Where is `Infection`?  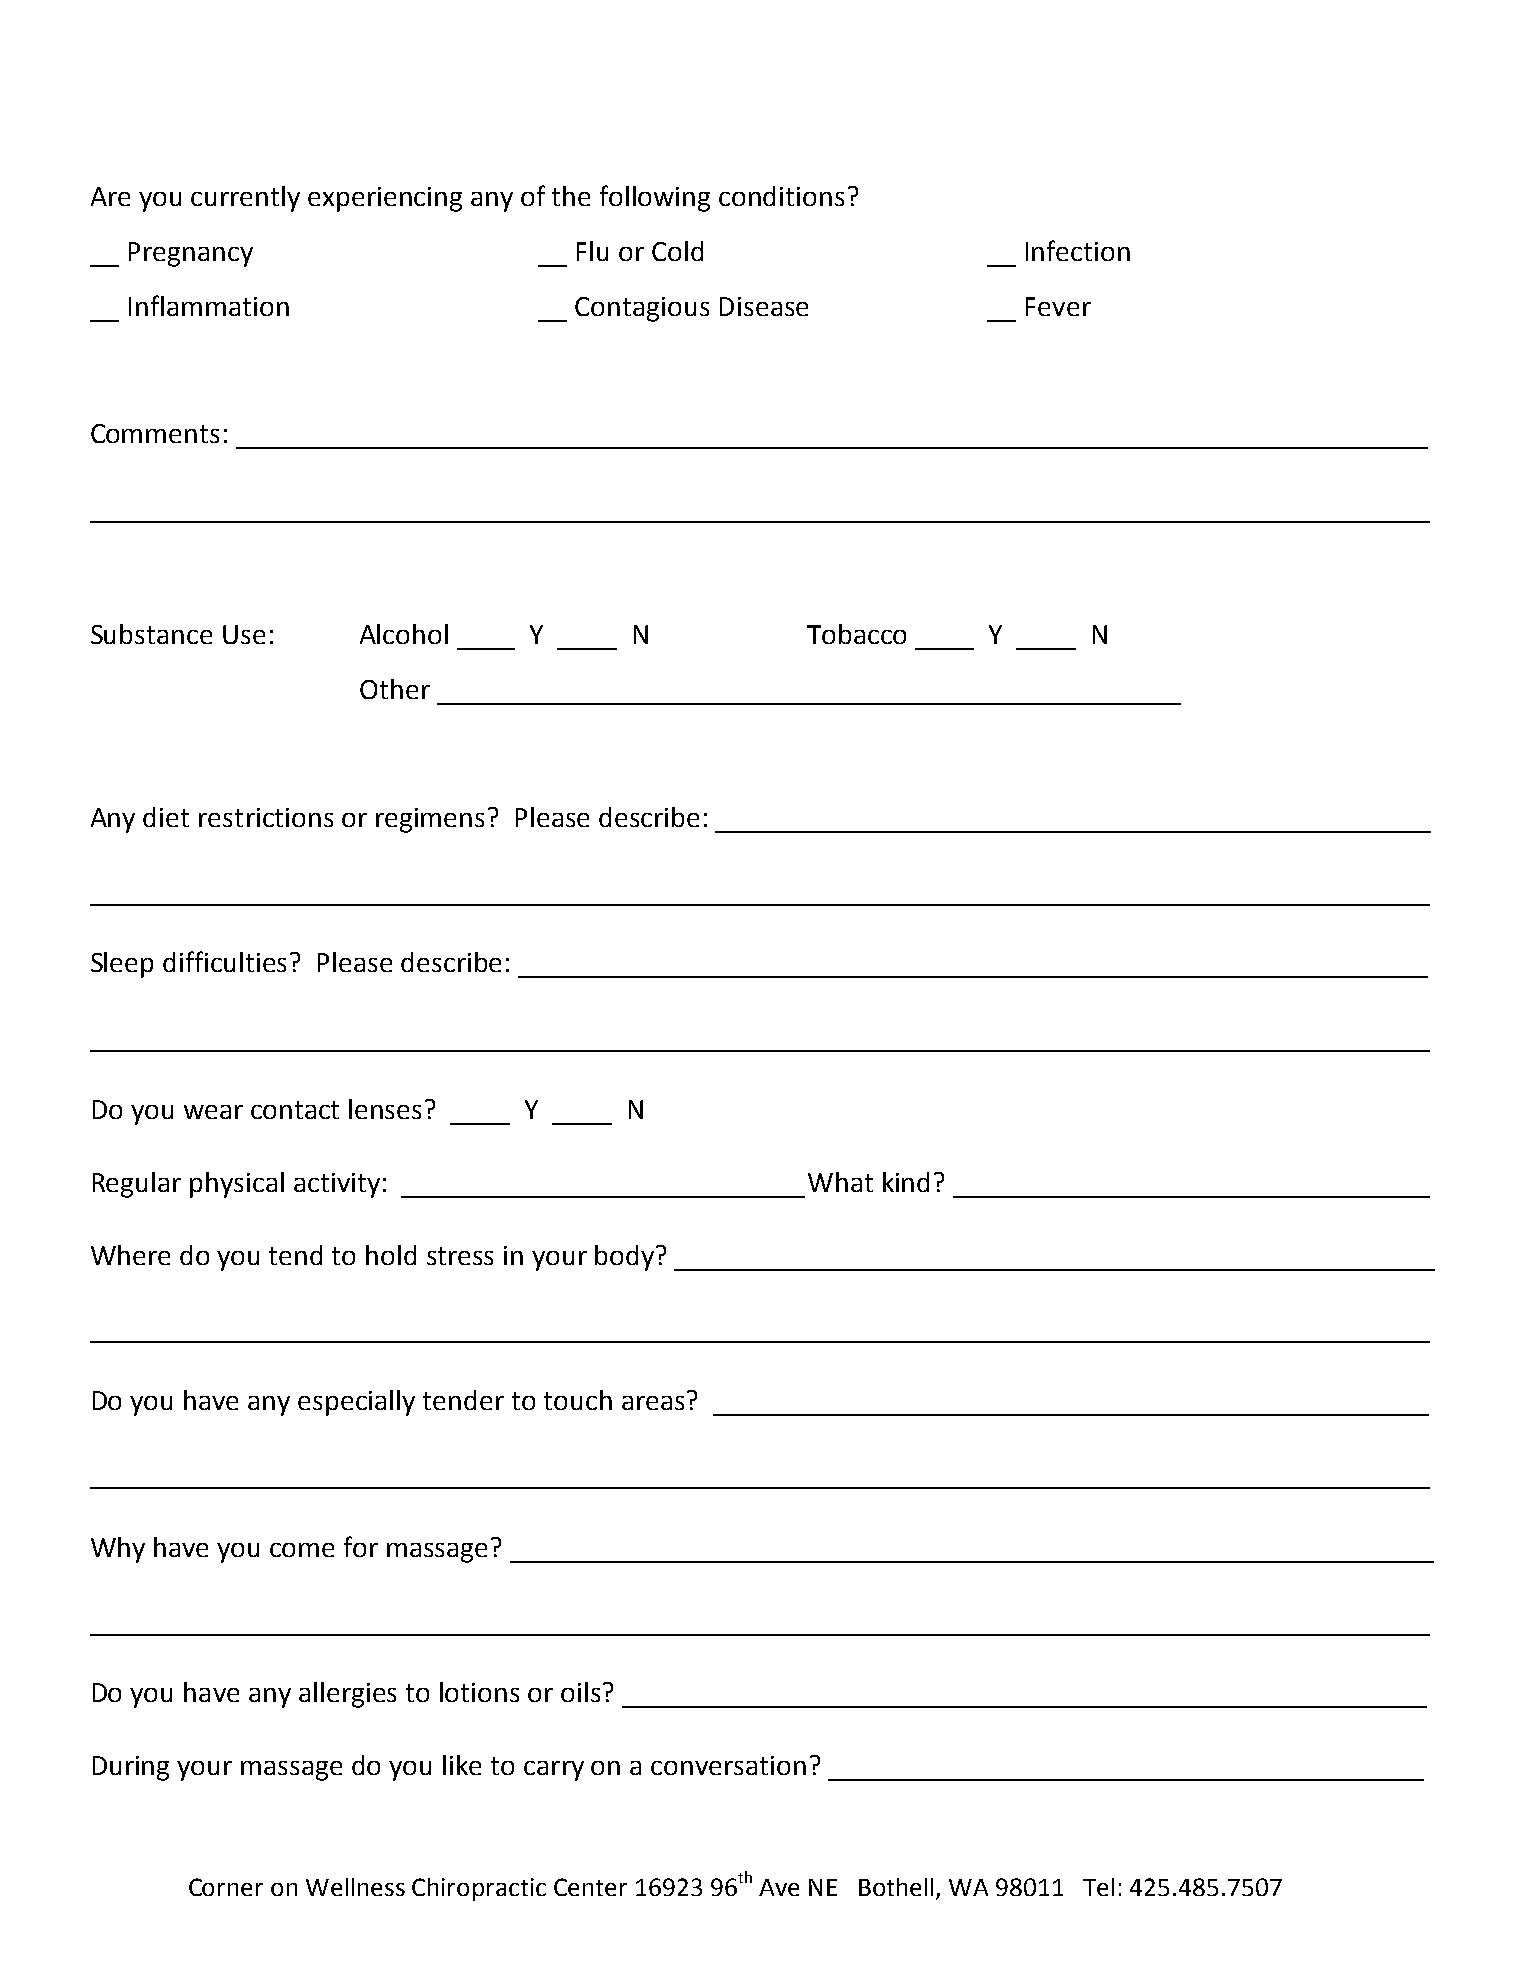 Infection is located at coordinates (1078, 250).
